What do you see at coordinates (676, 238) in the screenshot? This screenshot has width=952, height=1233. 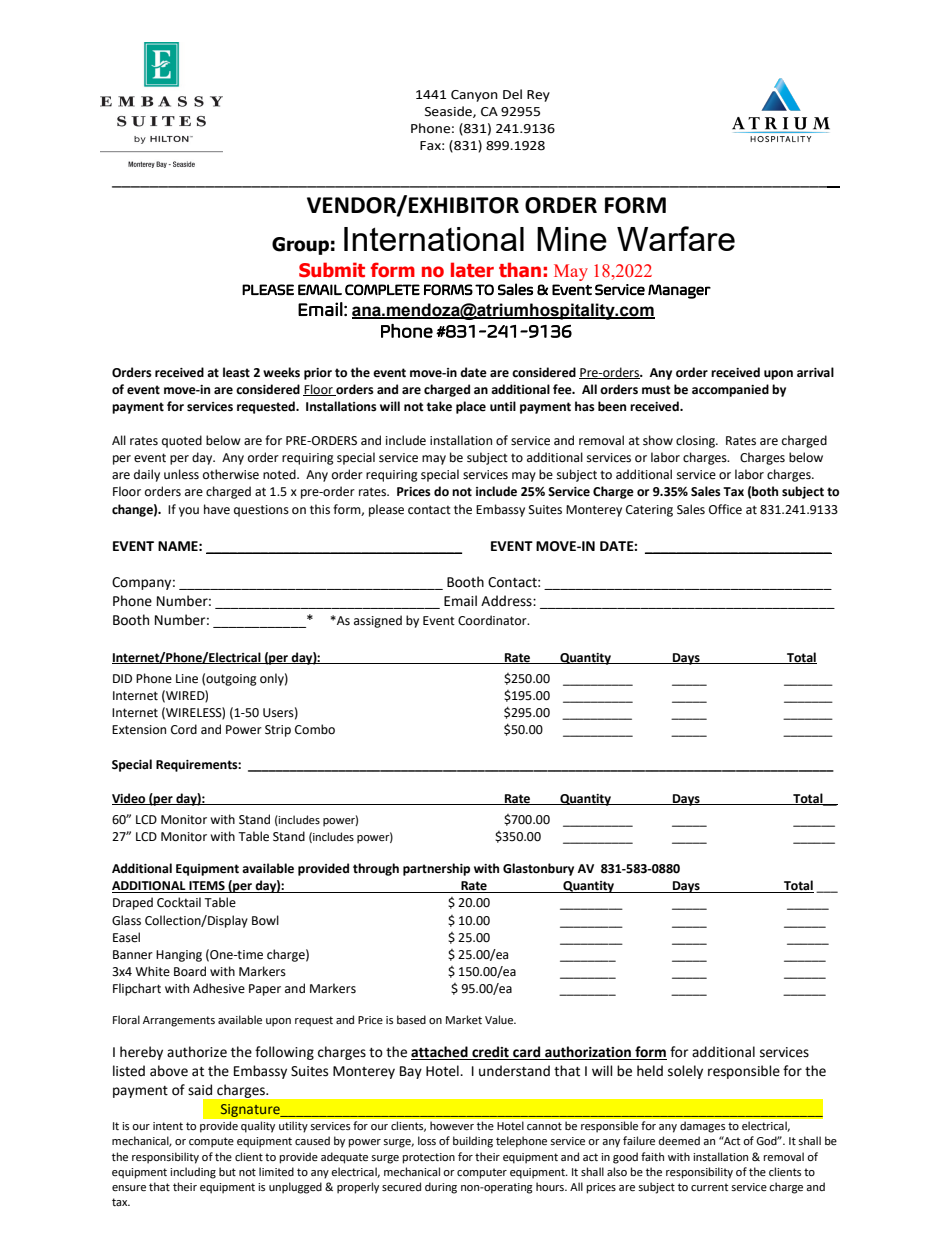 I see `Warfare` at bounding box center [676, 238].
